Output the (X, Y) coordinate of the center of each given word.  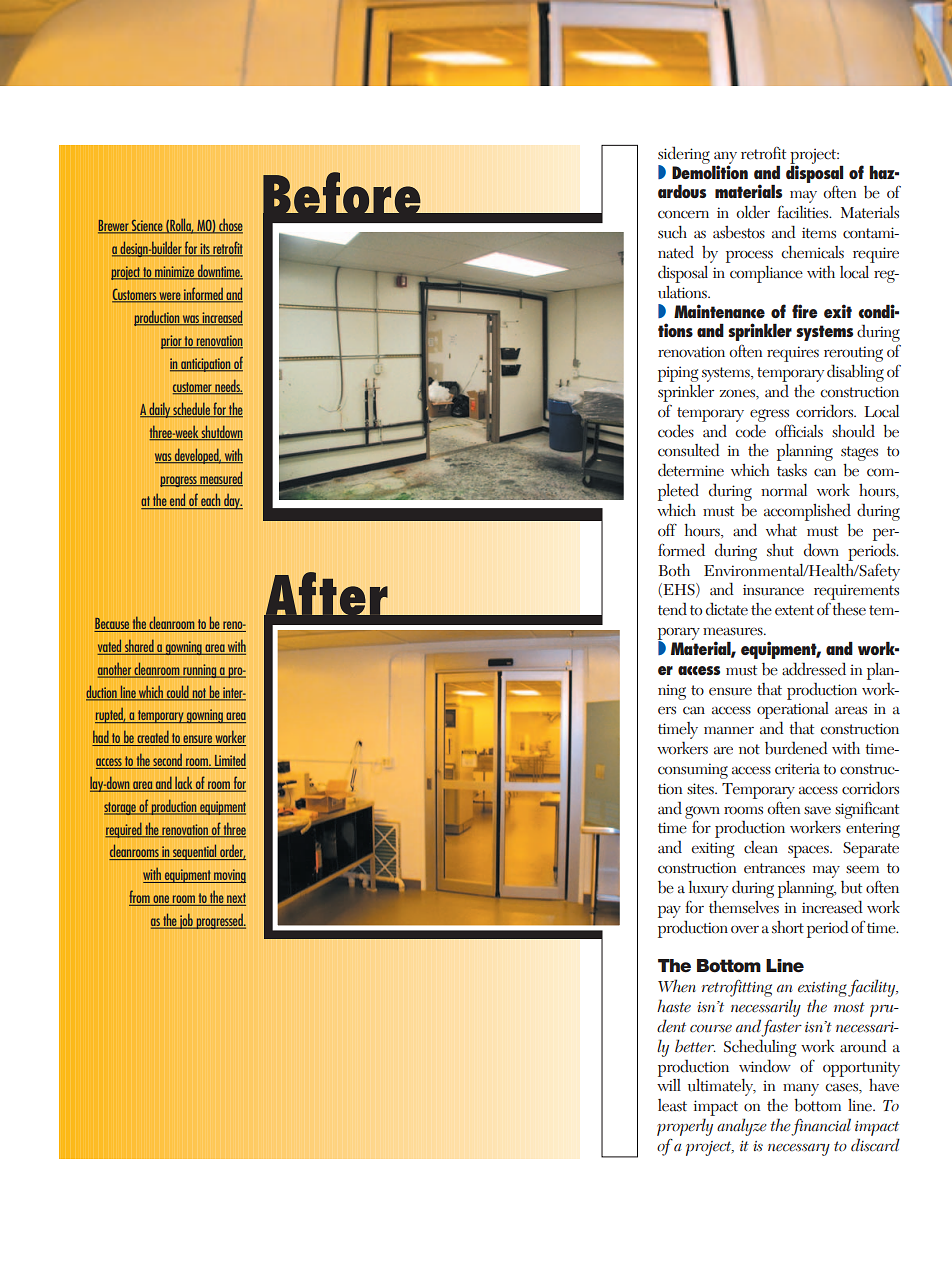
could (177, 693)
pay (669, 912)
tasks (792, 470)
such (672, 232)
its (205, 249)
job (186, 921)
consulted (689, 450)
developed (196, 456)
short (788, 927)
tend (672, 609)
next (235, 899)
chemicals (812, 252)
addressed (814, 669)
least (672, 1105)
